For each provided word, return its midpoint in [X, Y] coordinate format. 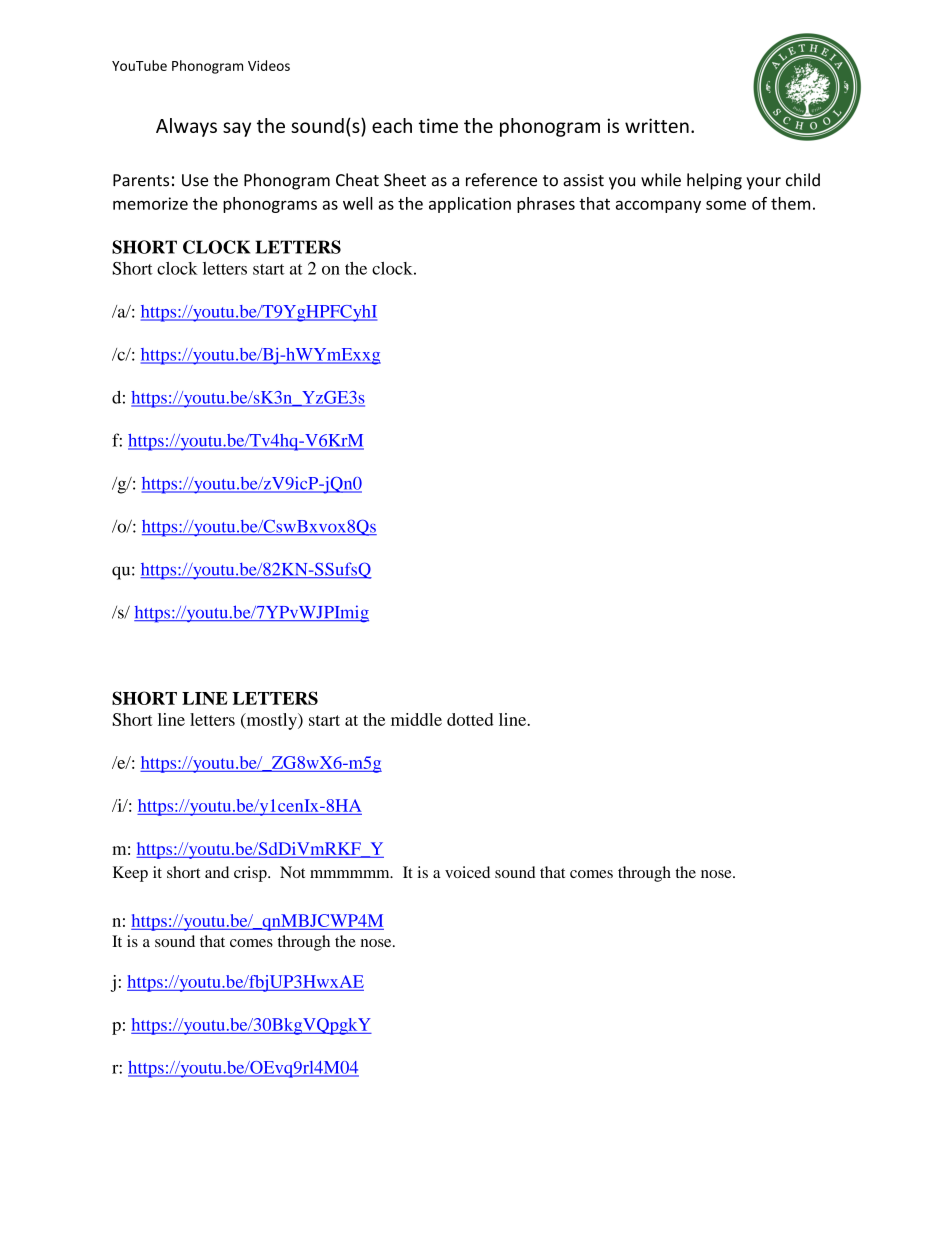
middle [416, 719]
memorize [150, 203]
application [470, 205]
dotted [470, 719]
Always [186, 127]
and [217, 872]
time [438, 125]
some [726, 205]
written [657, 125]
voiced [467, 872]
